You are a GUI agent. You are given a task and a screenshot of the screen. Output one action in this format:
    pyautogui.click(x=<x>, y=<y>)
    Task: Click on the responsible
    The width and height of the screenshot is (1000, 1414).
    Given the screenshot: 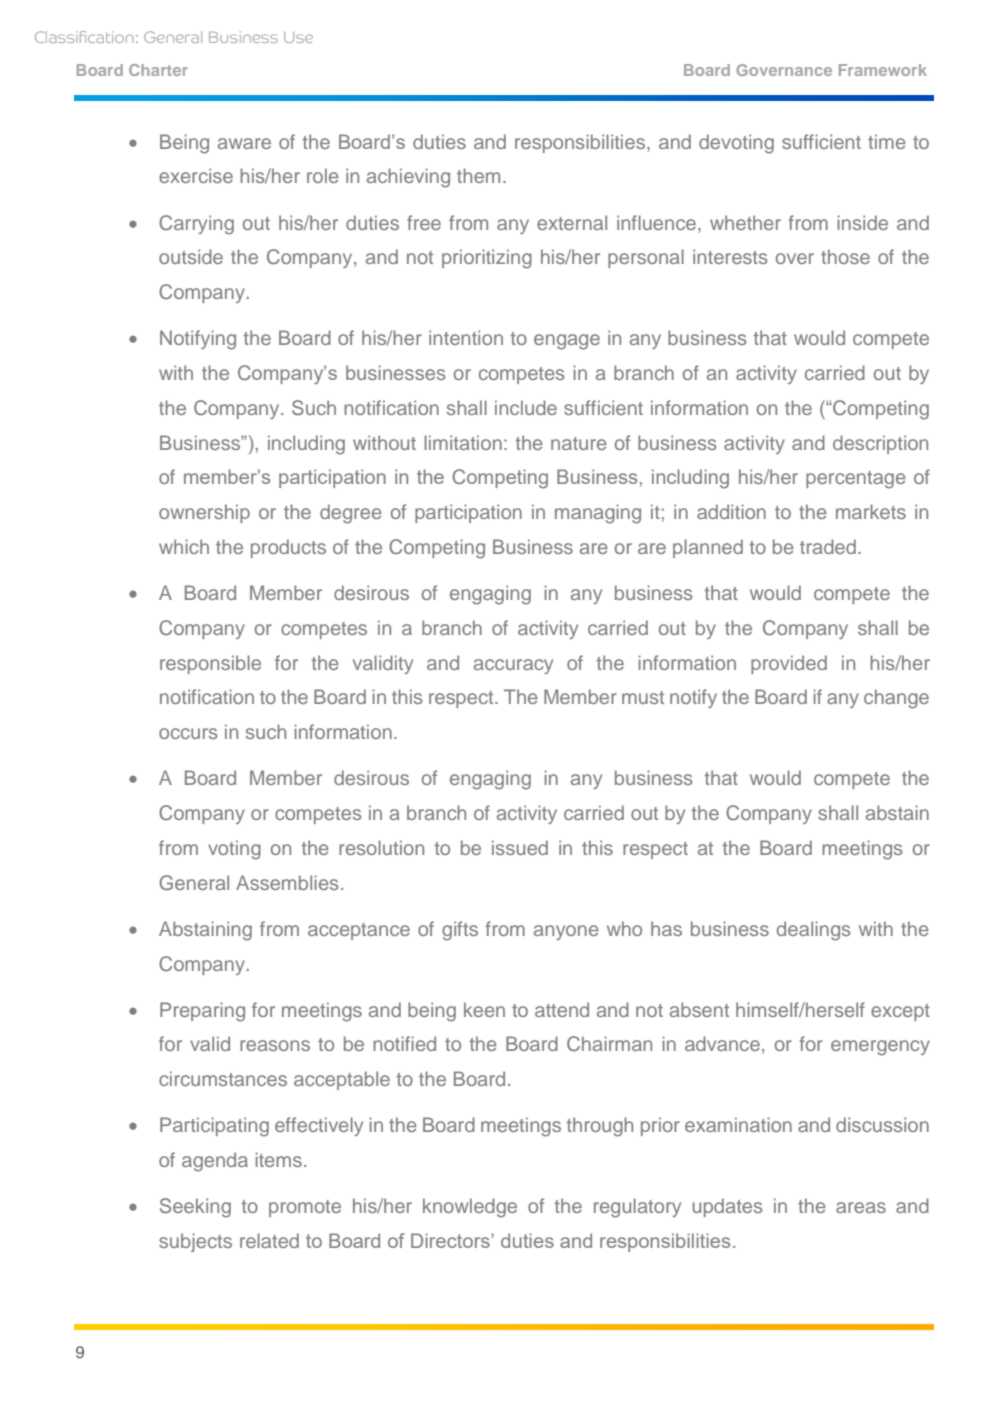 What is the action you would take?
    pyautogui.click(x=210, y=664)
